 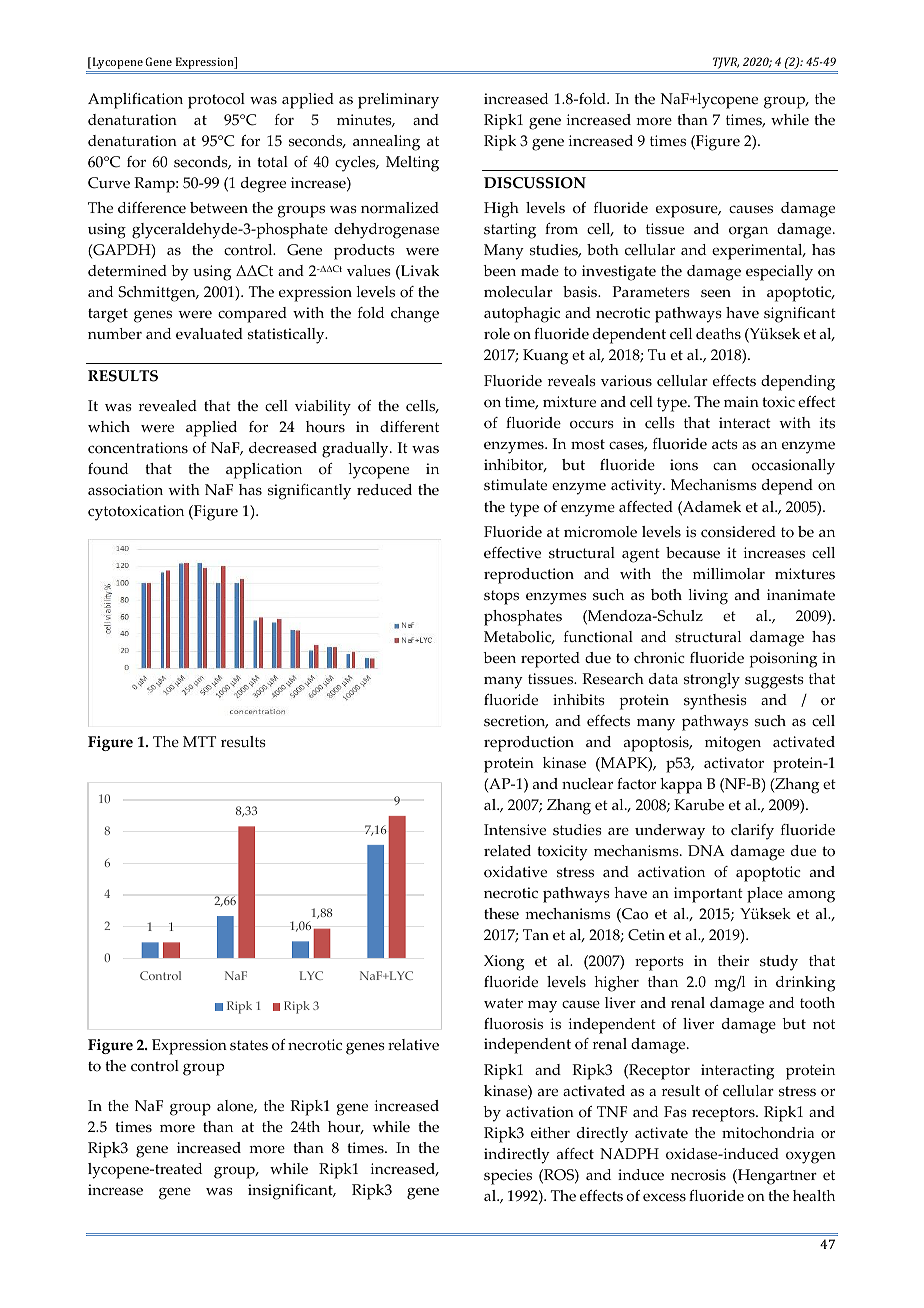 I want to click on relative, so click(x=413, y=1045).
